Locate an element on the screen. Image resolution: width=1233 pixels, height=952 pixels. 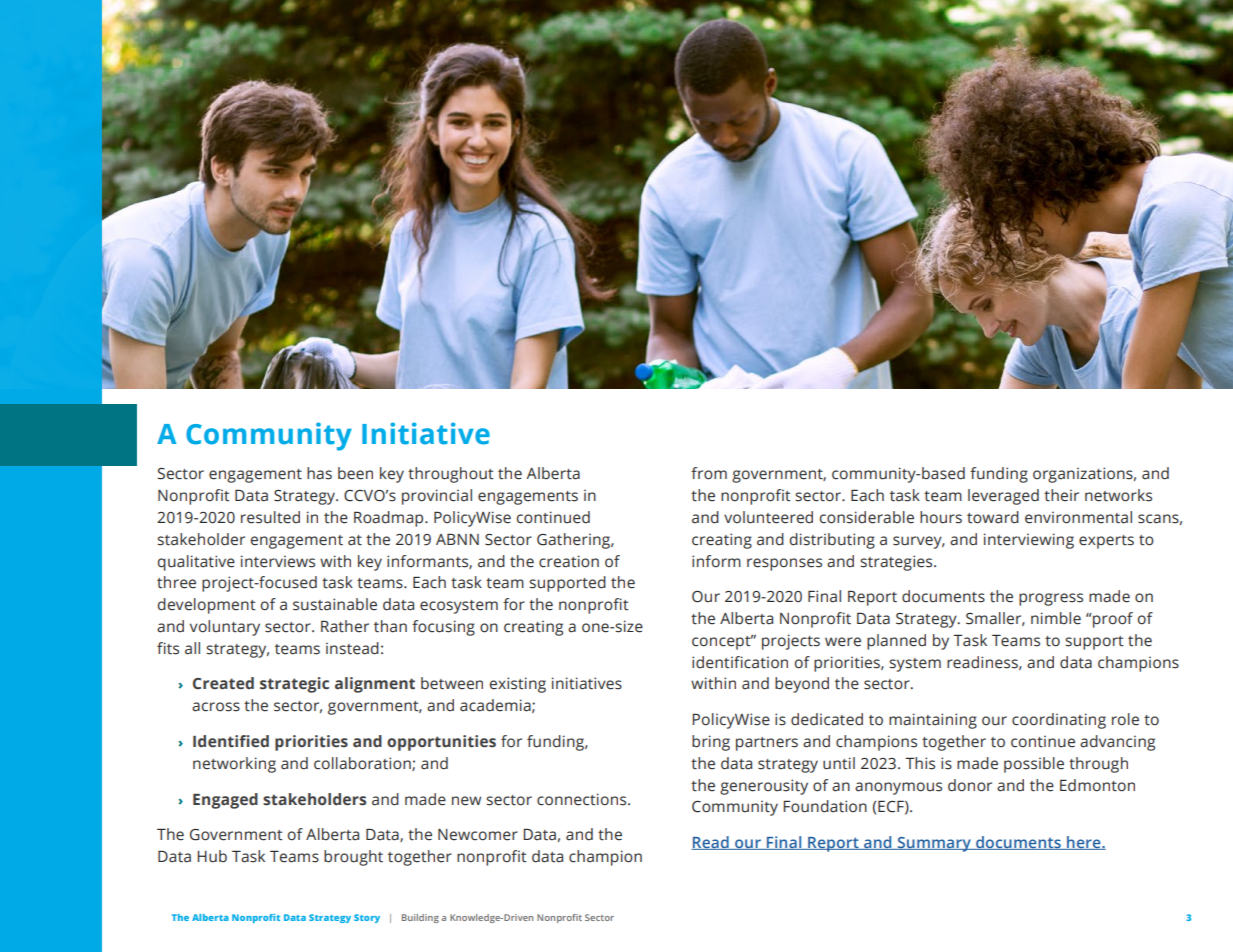
Story is located at coordinates (367, 918).
